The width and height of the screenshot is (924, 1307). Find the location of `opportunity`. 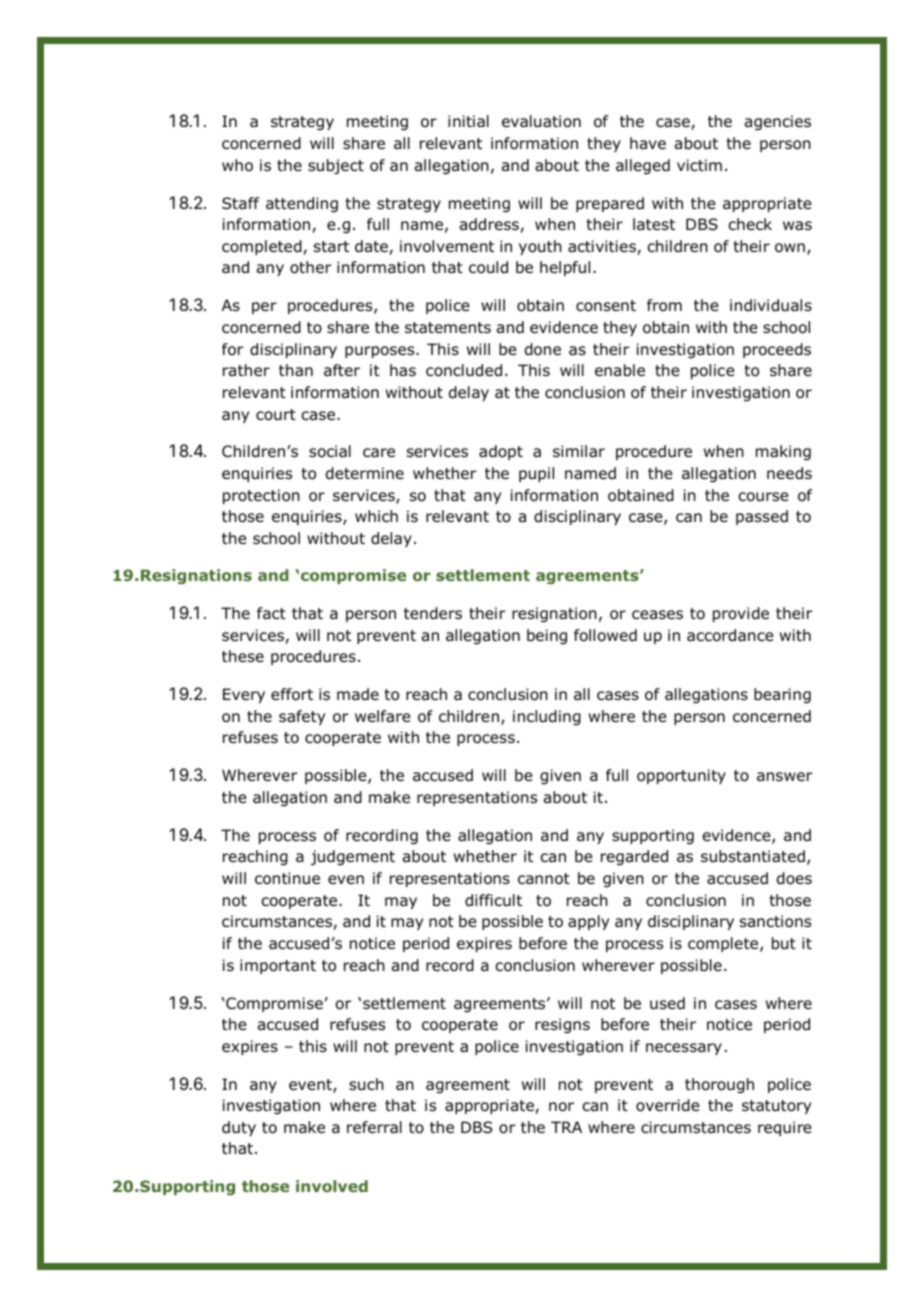

opportunity is located at coordinates (681, 776).
